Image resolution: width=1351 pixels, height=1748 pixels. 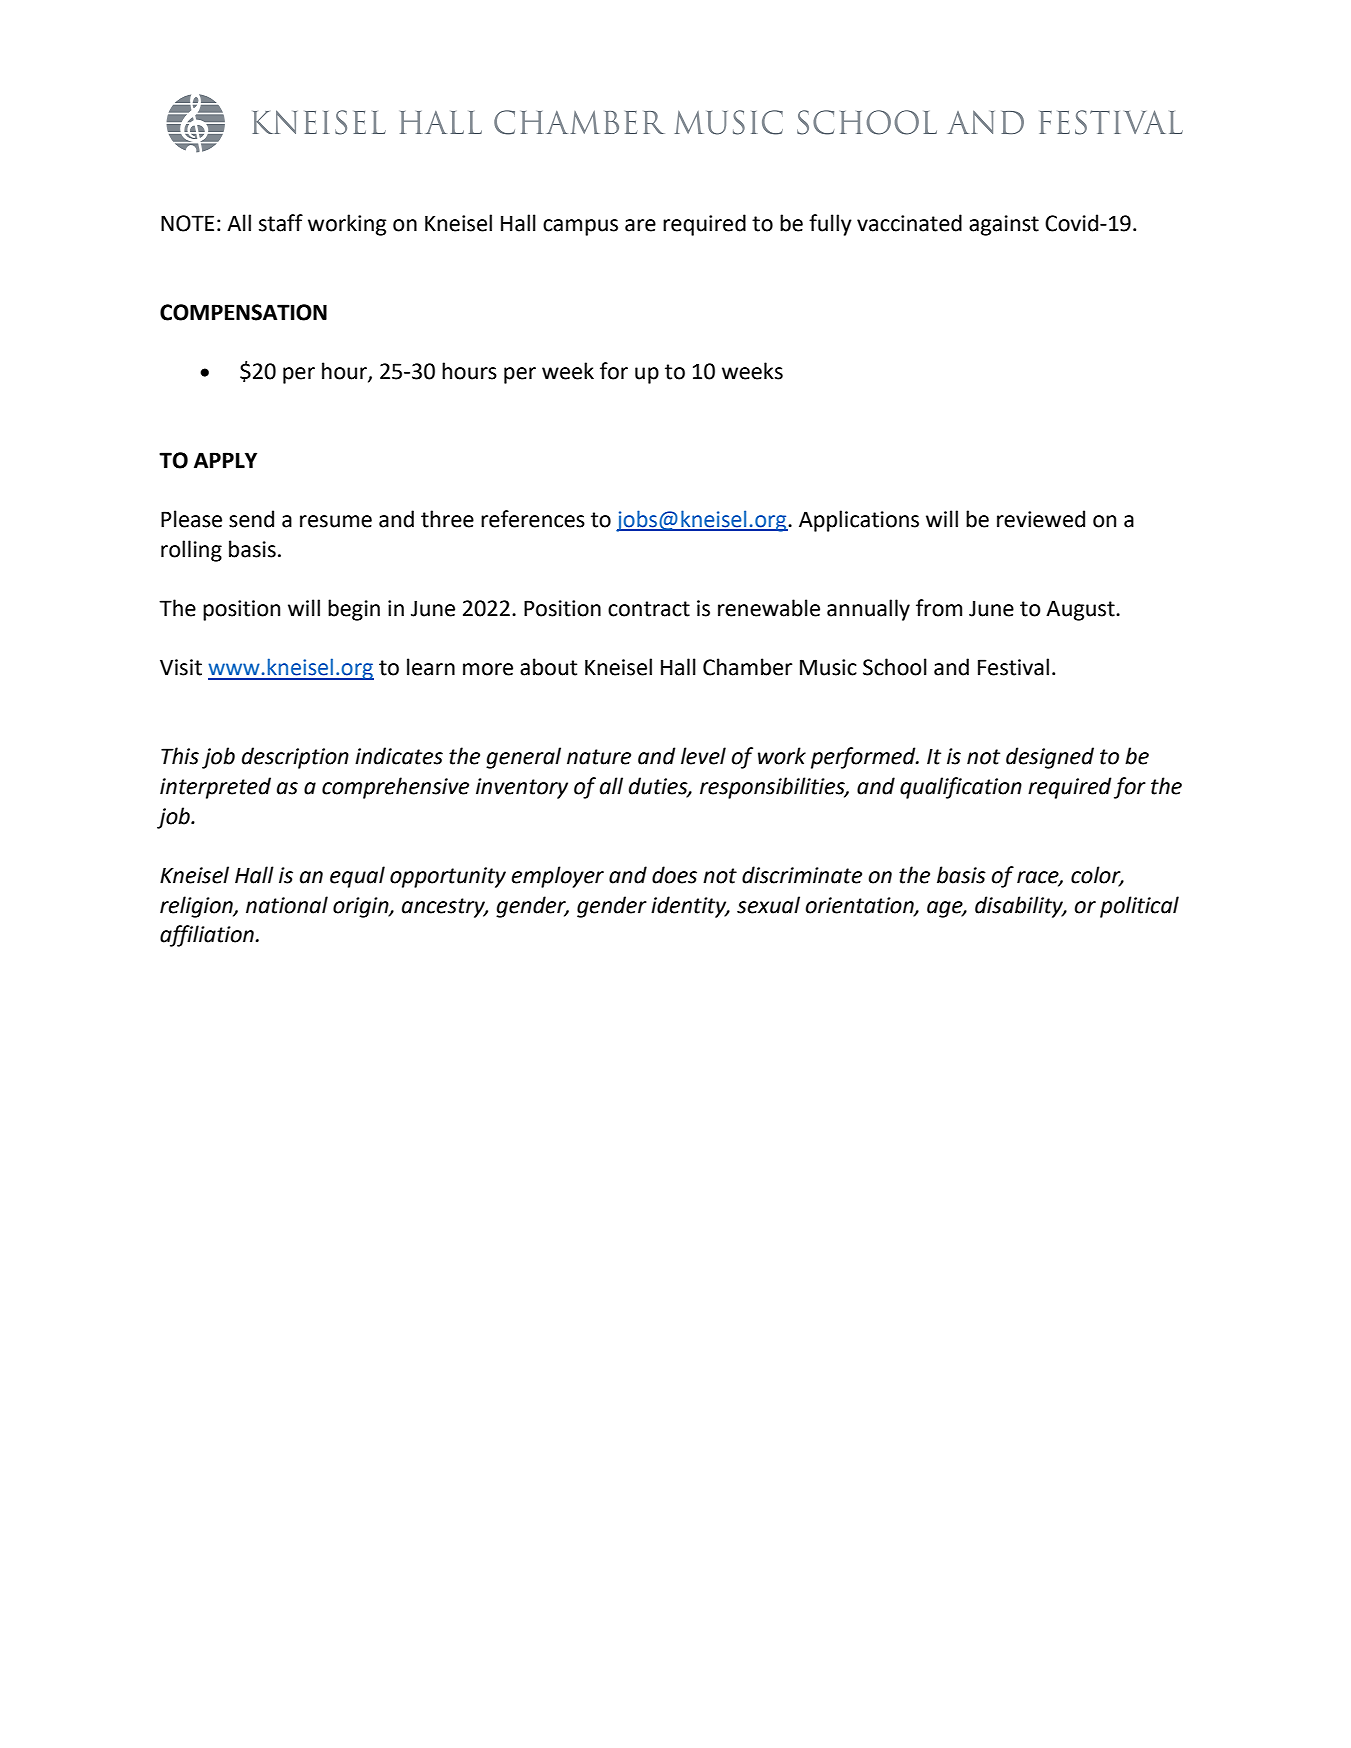 What do you see at coordinates (1041, 519) in the document?
I see `reviewed` at bounding box center [1041, 519].
